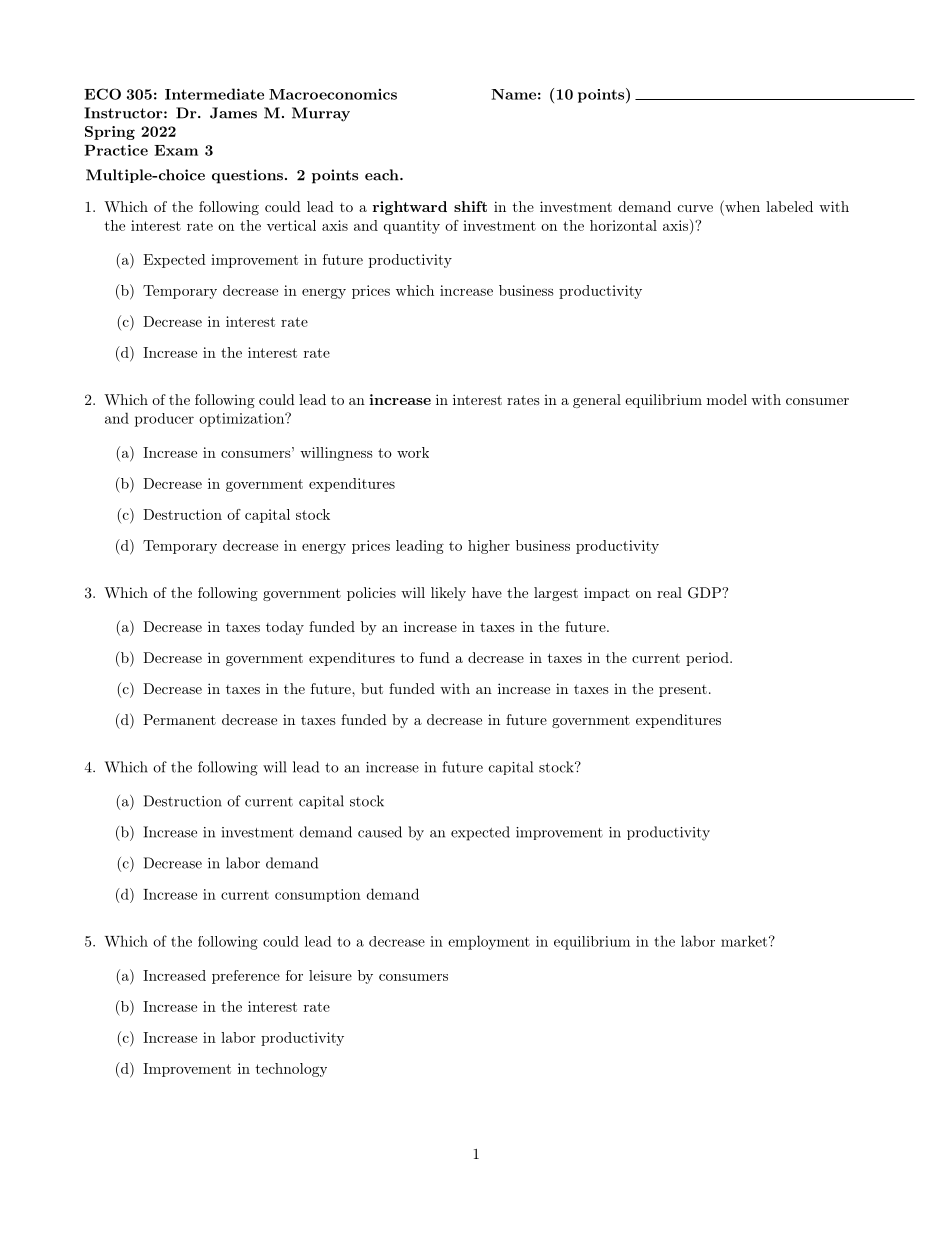  Describe the element at coordinates (285, 628) in the screenshot. I see `today` at that location.
